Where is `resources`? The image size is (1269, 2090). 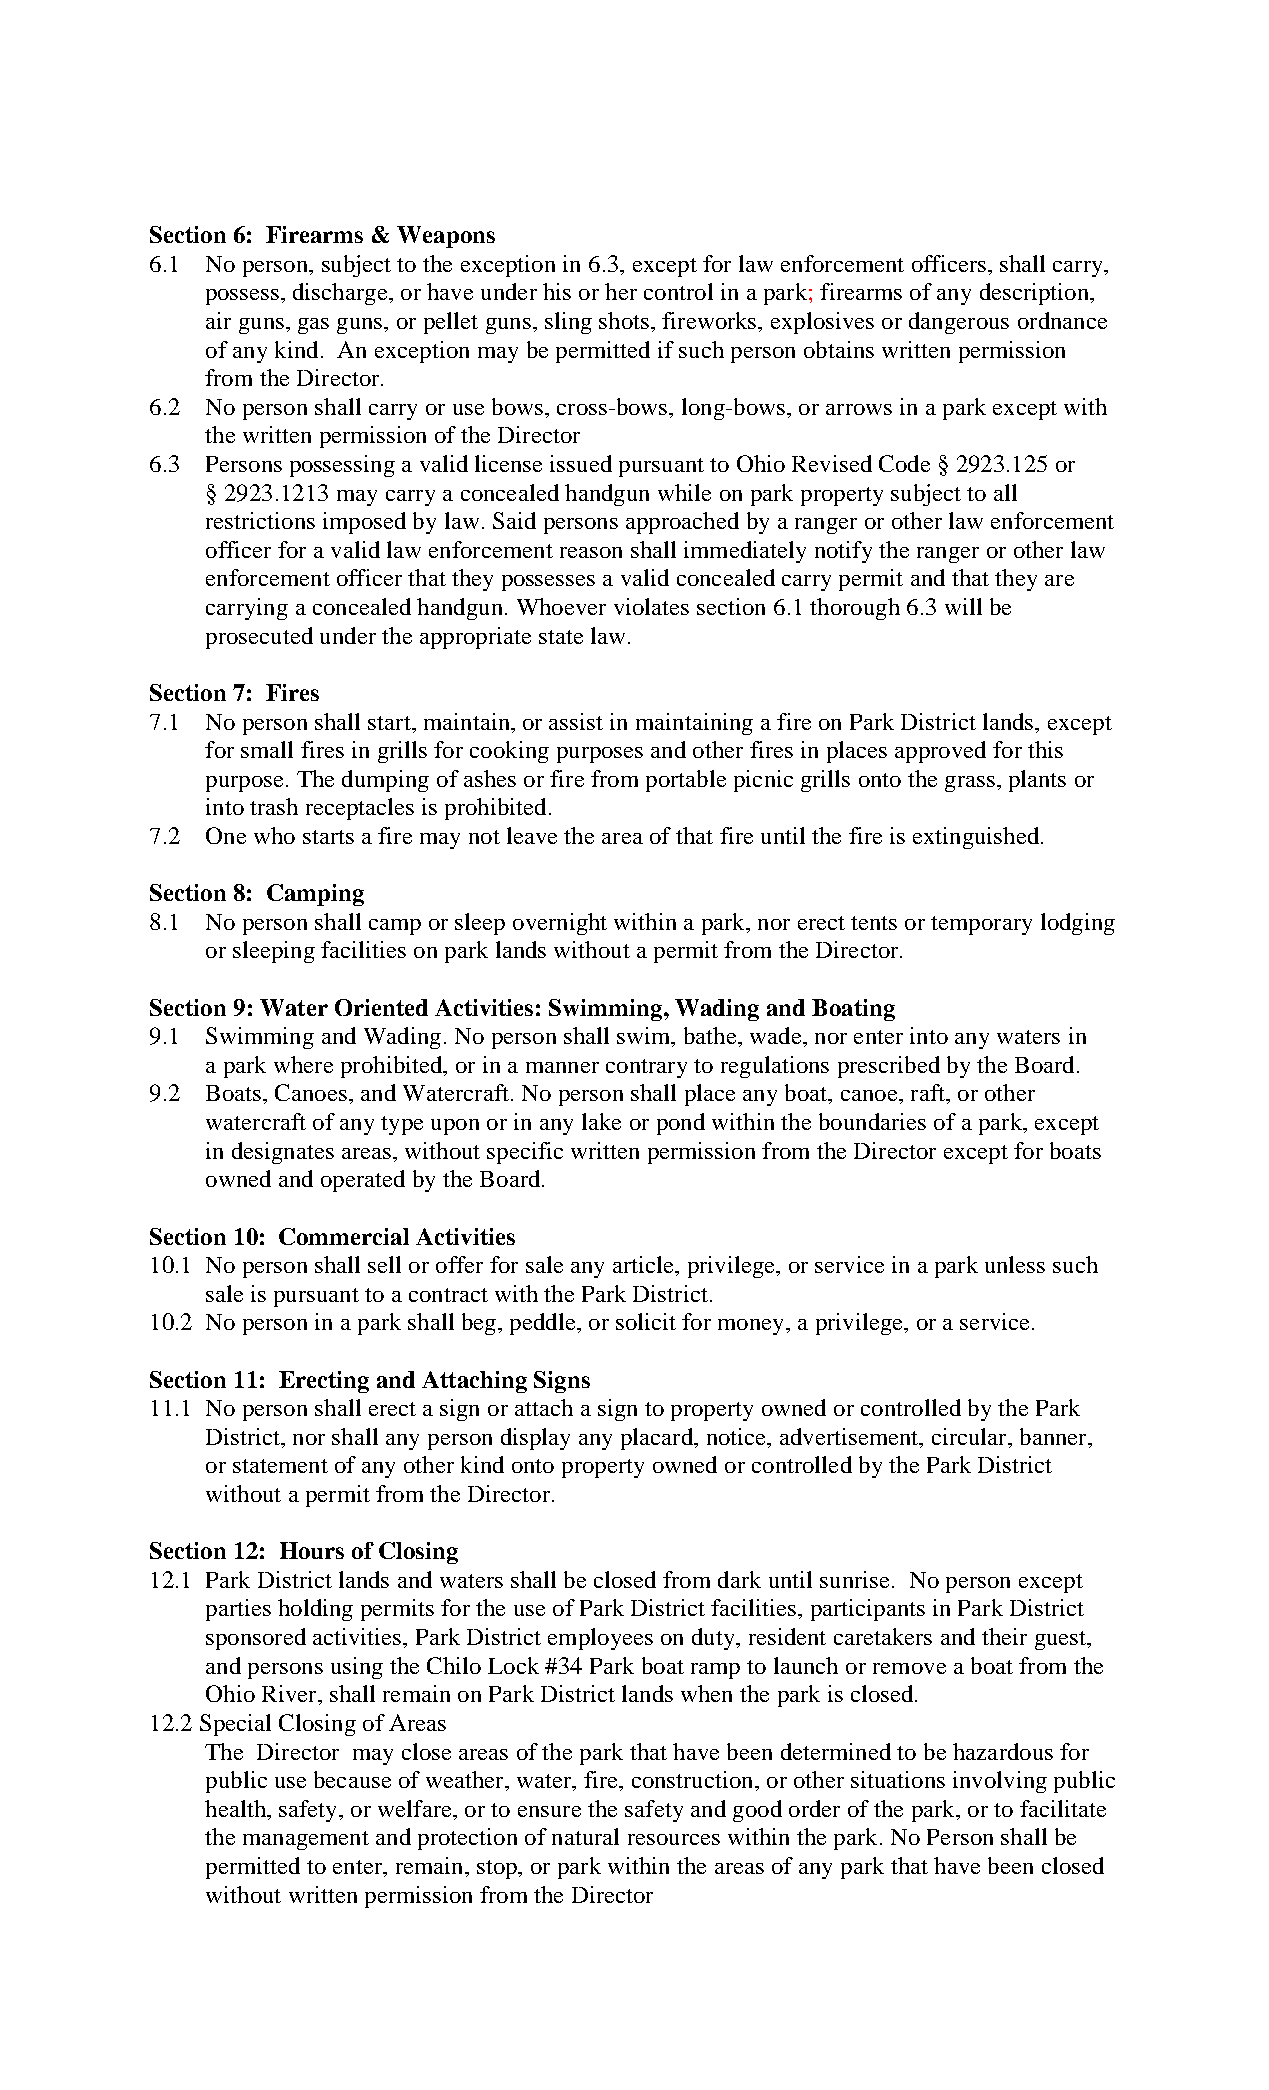
resources is located at coordinates (674, 1839).
